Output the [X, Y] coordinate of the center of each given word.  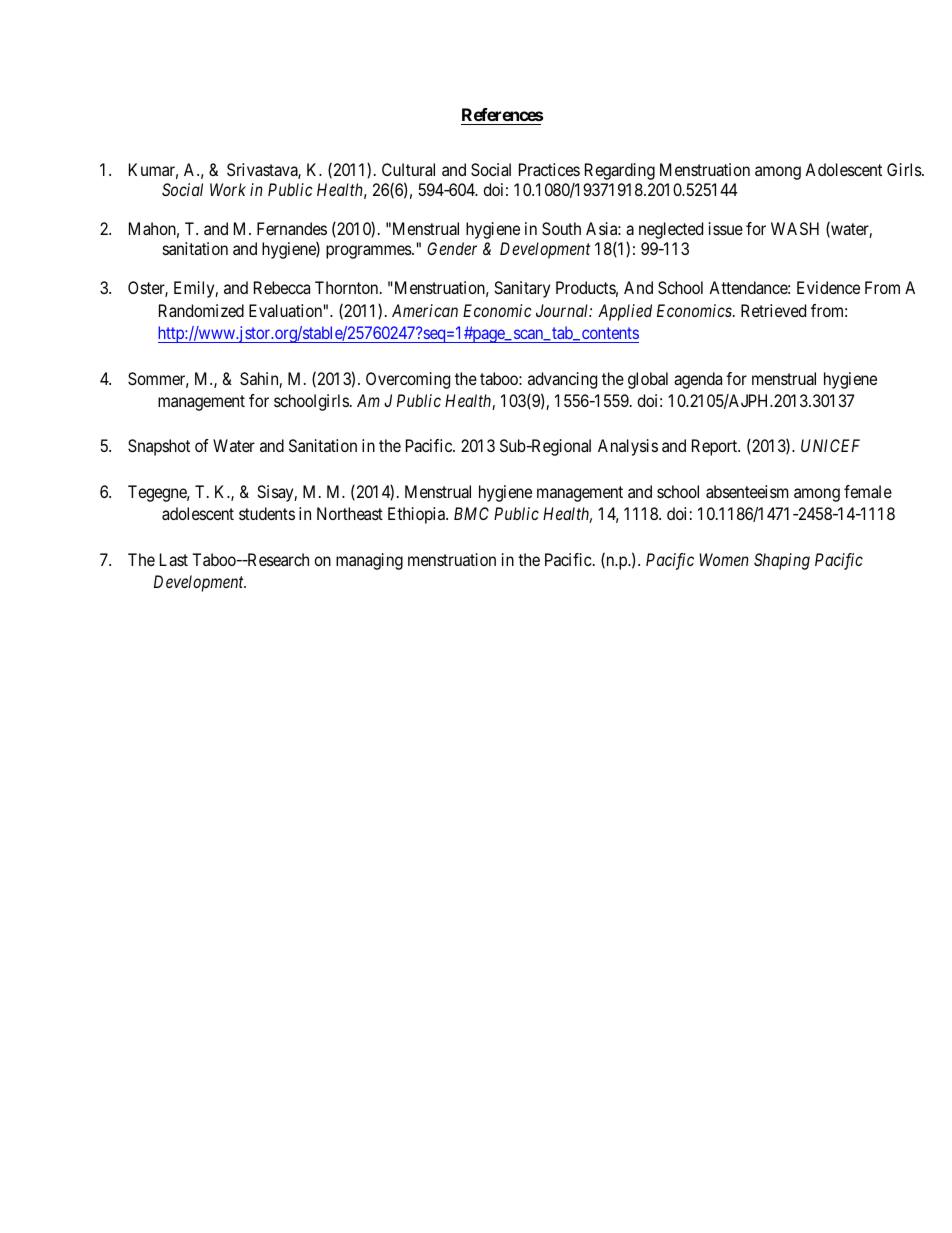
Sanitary [522, 289]
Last [174, 559]
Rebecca [282, 287]
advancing [562, 380]
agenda [698, 380]
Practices [549, 169]
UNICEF [830, 445]
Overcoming [408, 380]
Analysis [628, 447]
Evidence [828, 287]
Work [228, 189]
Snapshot [159, 447]
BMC [471, 513]
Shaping [782, 561]
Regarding [620, 171]
